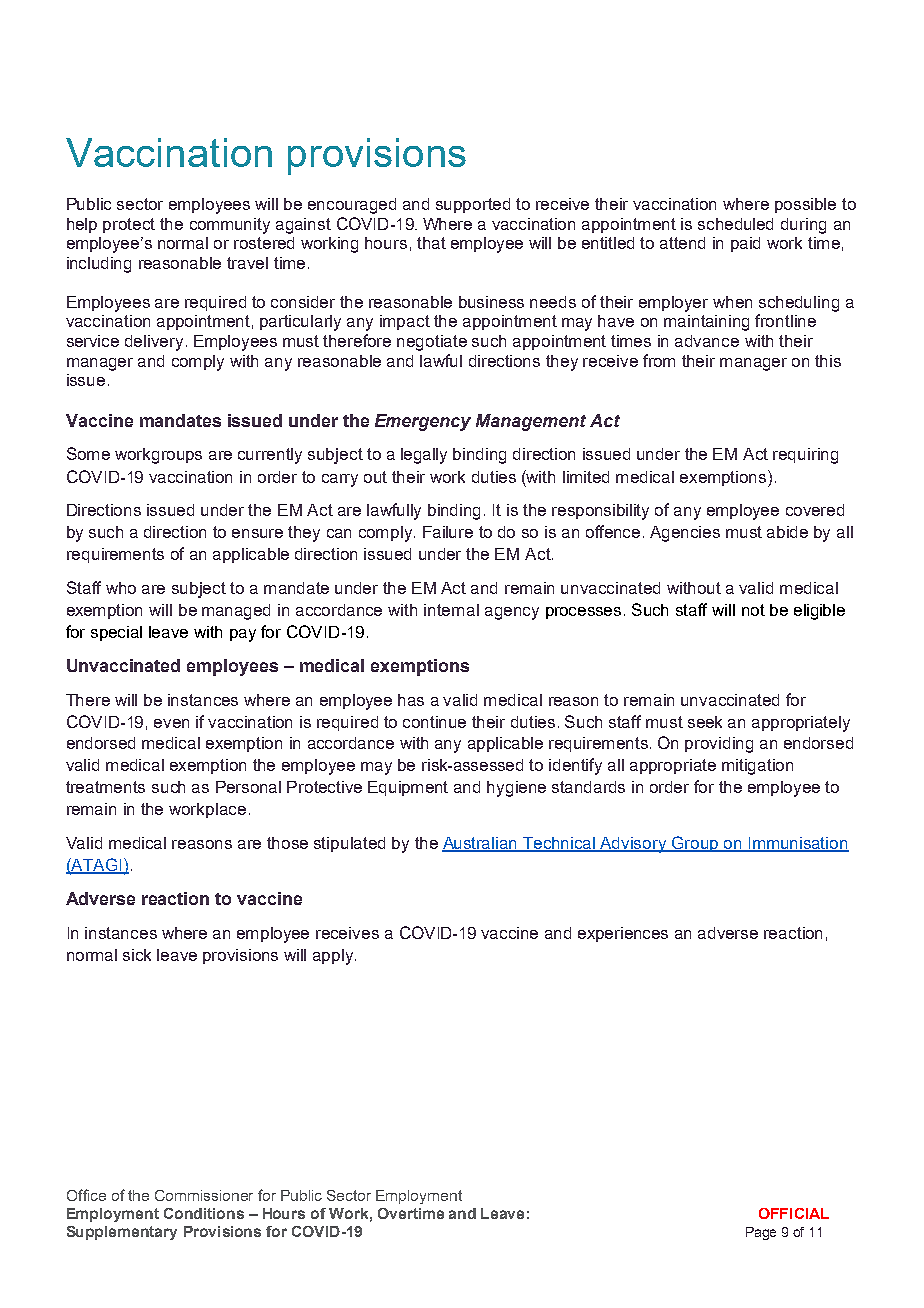  What do you see at coordinates (448, 532) in the page?
I see `Failure` at bounding box center [448, 532].
